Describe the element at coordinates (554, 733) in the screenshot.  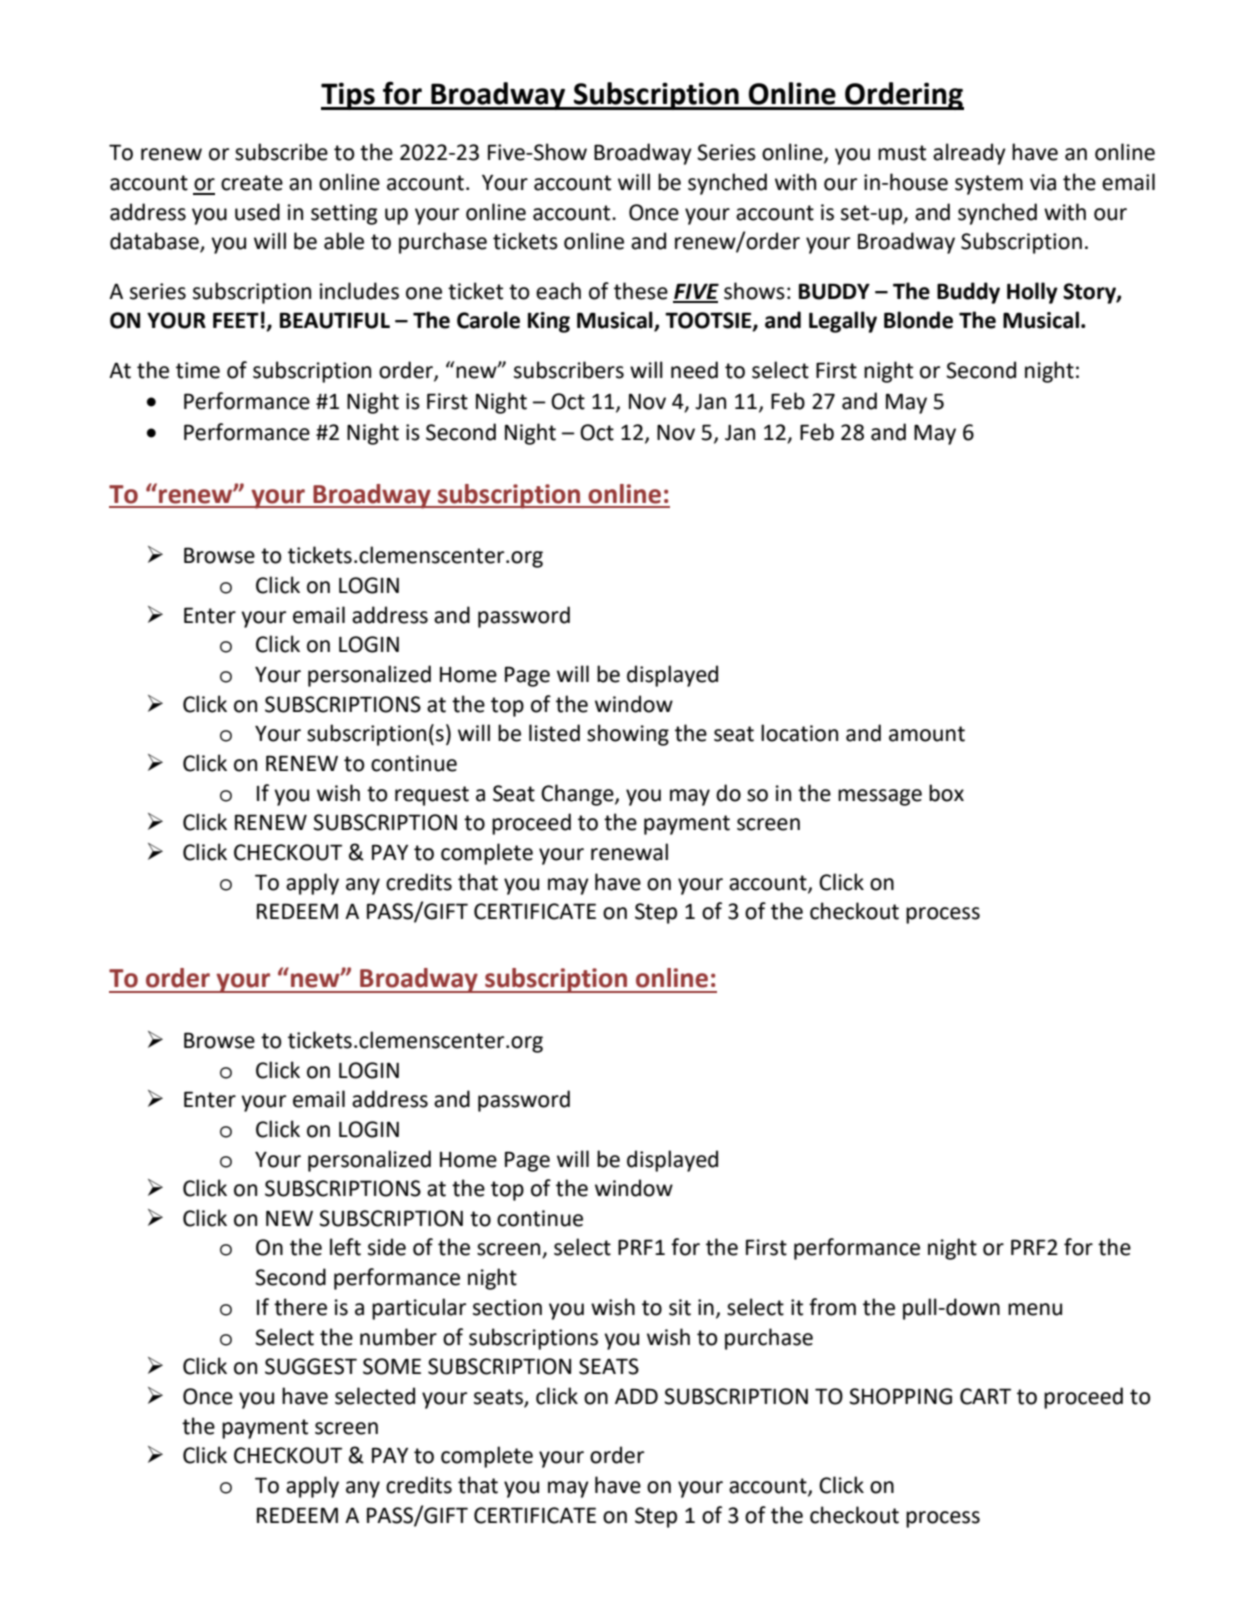
I see `listed` at that location.
